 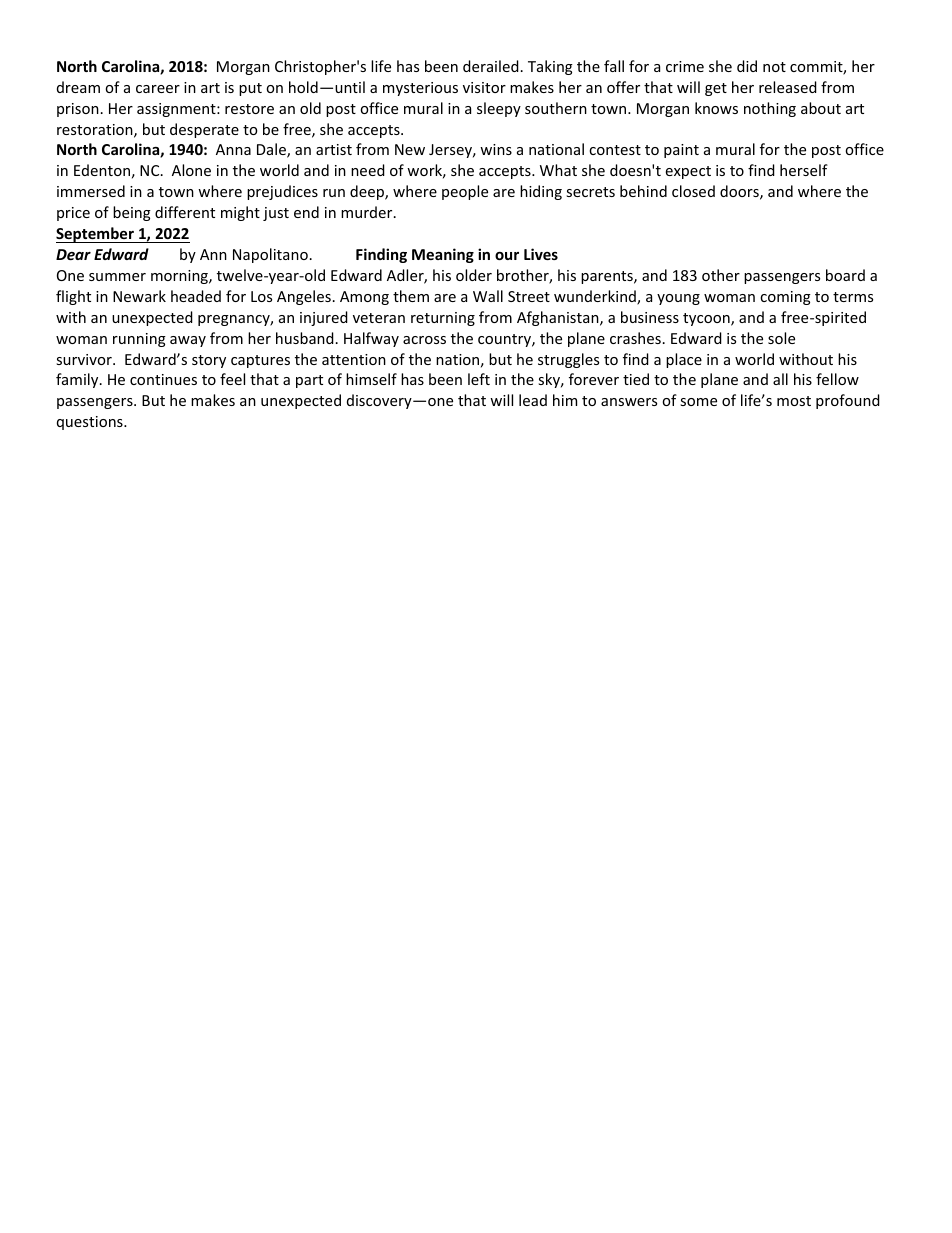 What do you see at coordinates (484, 87) in the screenshot?
I see `visitor` at bounding box center [484, 87].
